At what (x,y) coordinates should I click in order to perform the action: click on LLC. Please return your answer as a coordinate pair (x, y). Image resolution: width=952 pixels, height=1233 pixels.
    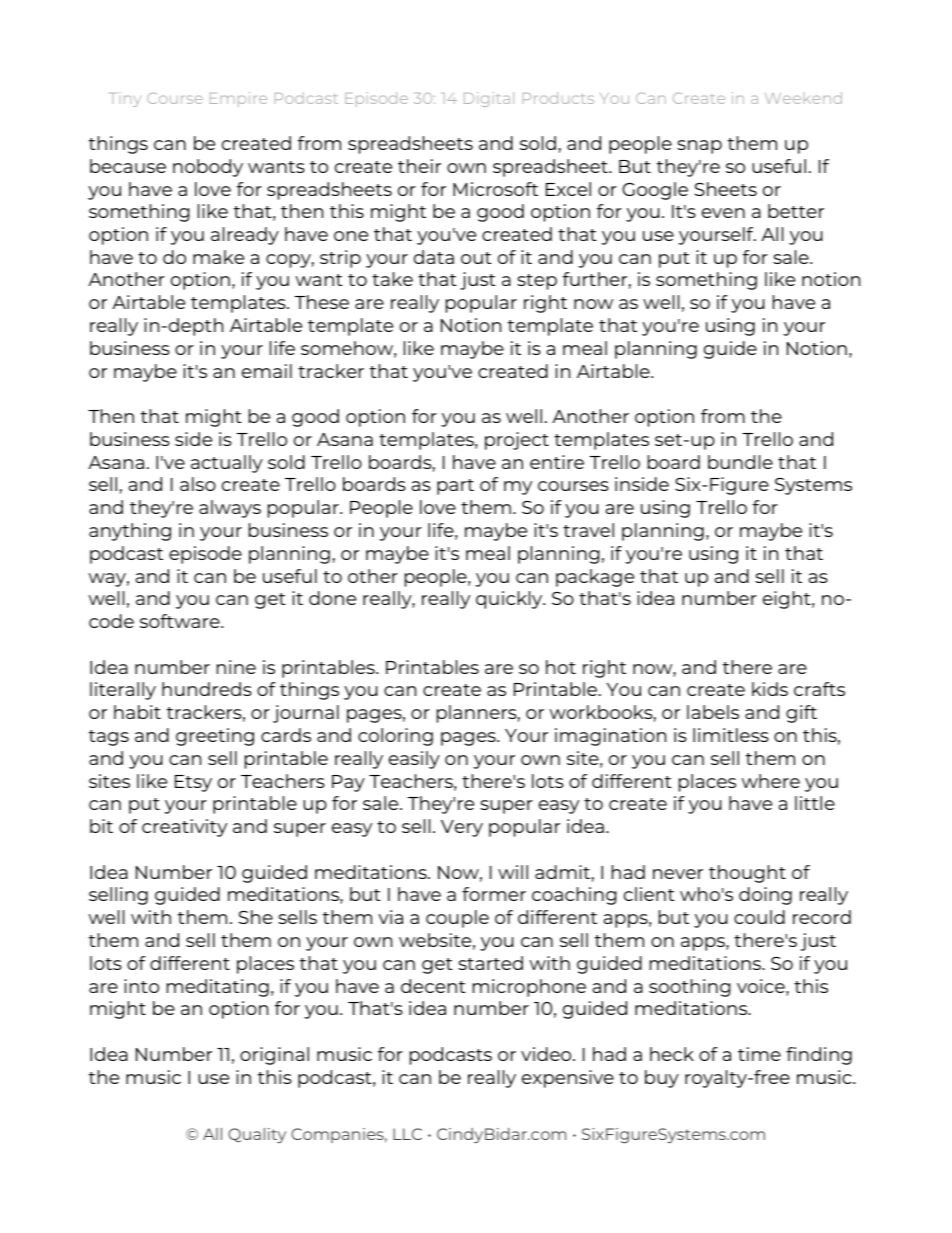
    Looking at the image, I should click on (407, 1134).
